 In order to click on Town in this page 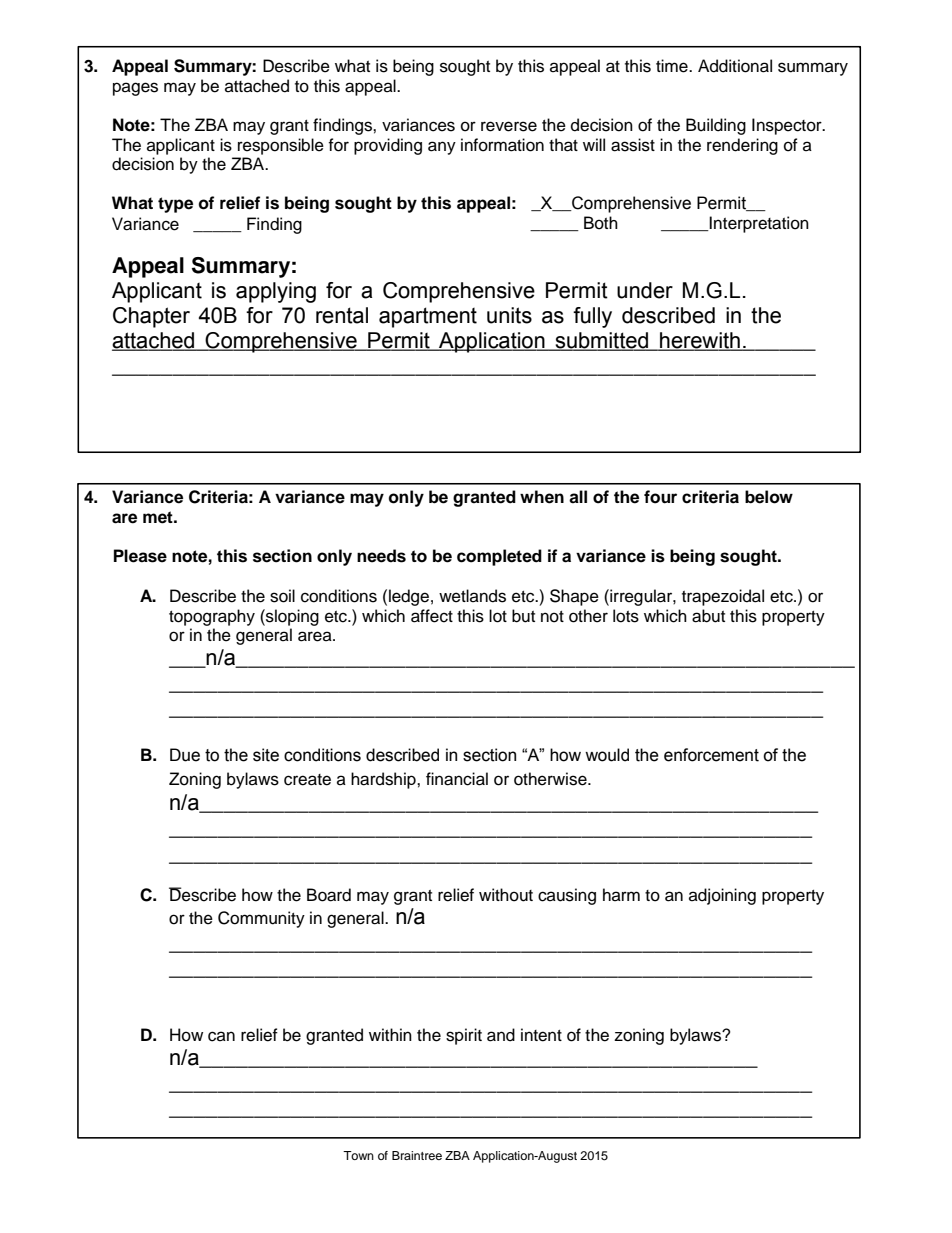, I will do `click(358, 1155)`.
